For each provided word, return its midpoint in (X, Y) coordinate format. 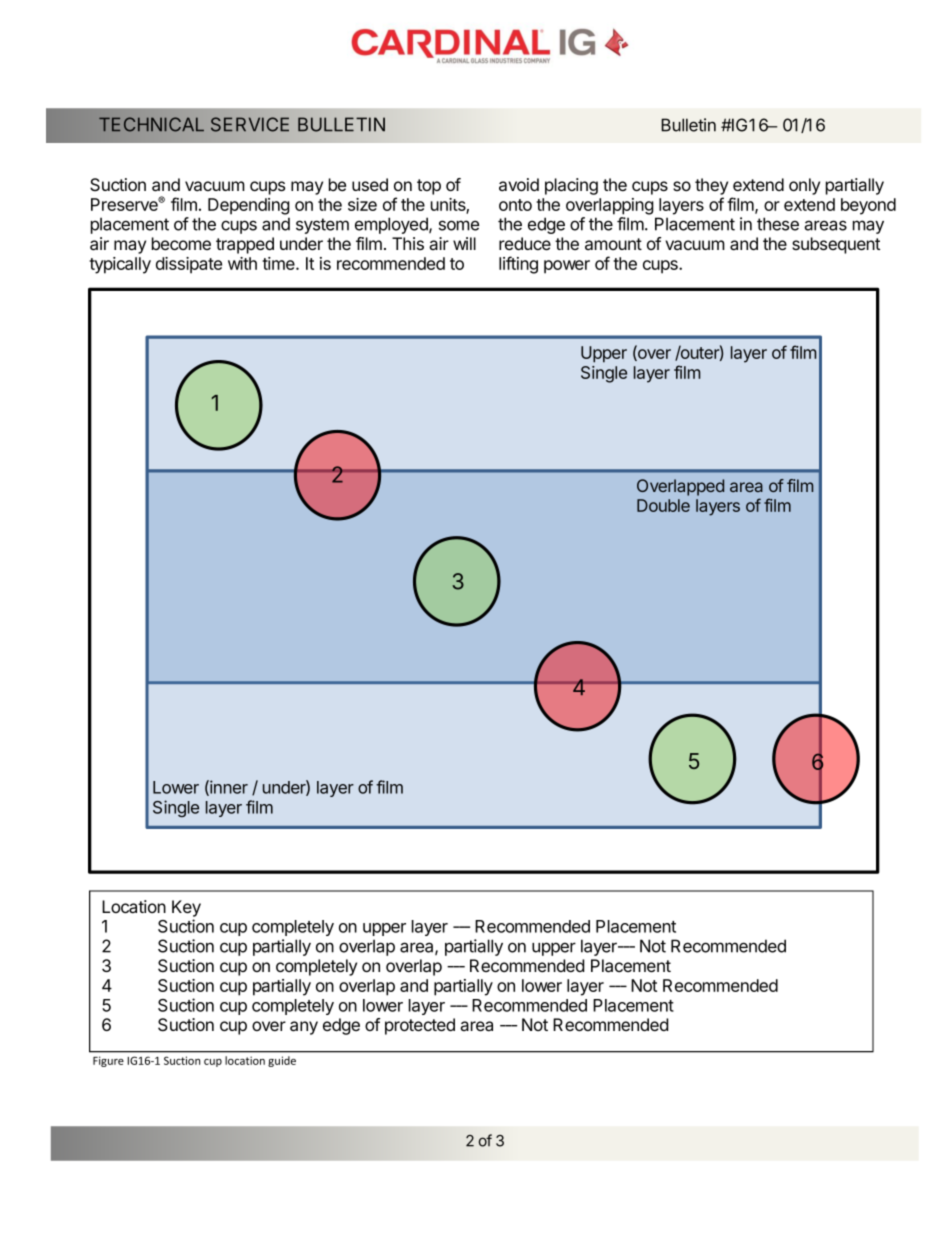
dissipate (189, 265)
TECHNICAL (151, 124)
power (567, 267)
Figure (108, 1061)
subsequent (836, 245)
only (804, 186)
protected (420, 1026)
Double (663, 505)
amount (613, 244)
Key (186, 908)
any (304, 1028)
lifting (518, 265)
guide (282, 1061)
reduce (525, 243)
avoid (519, 185)
